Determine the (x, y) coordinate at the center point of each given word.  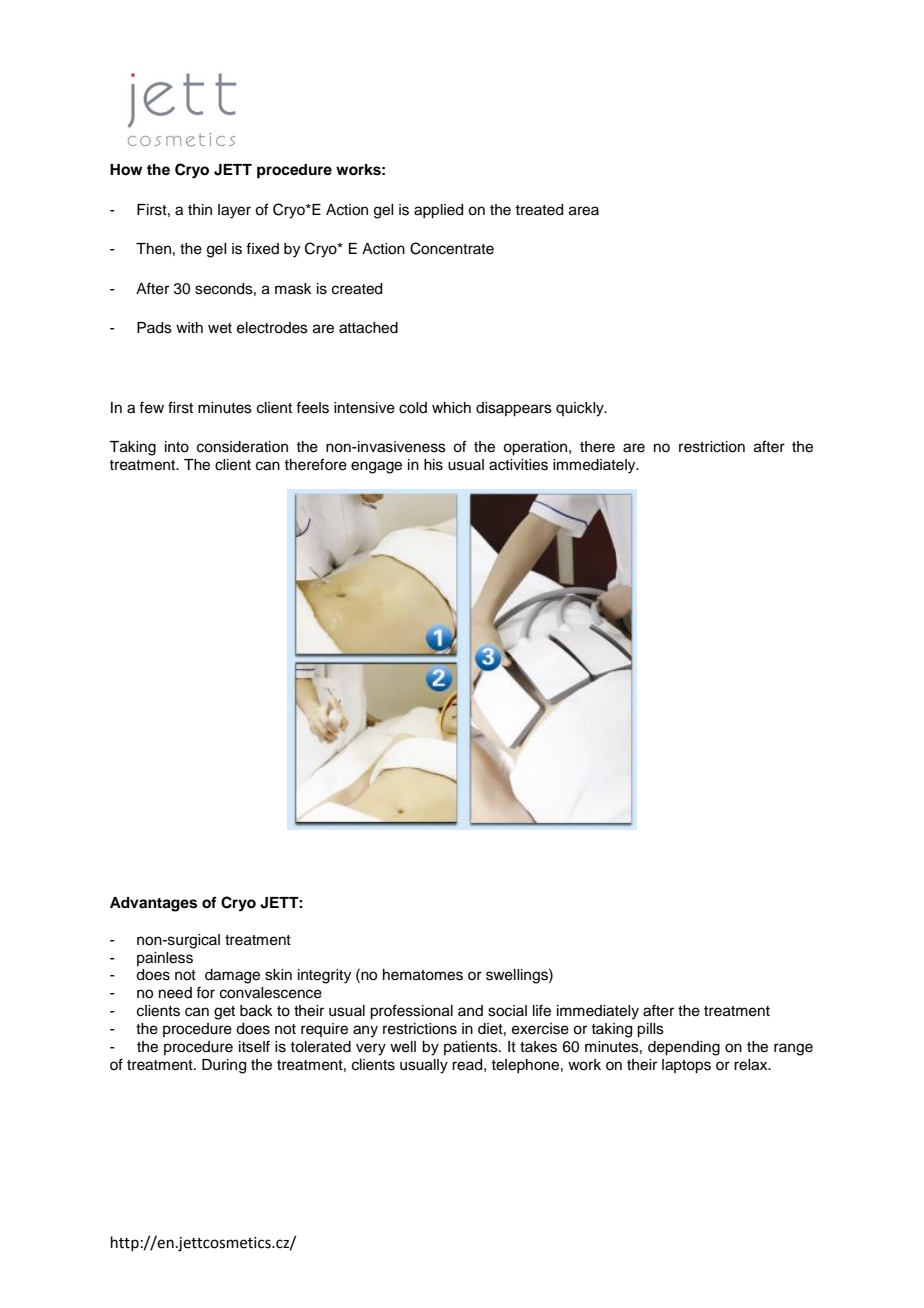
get (224, 1013)
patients (472, 1048)
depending (684, 1048)
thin (200, 209)
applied (438, 211)
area (584, 211)
